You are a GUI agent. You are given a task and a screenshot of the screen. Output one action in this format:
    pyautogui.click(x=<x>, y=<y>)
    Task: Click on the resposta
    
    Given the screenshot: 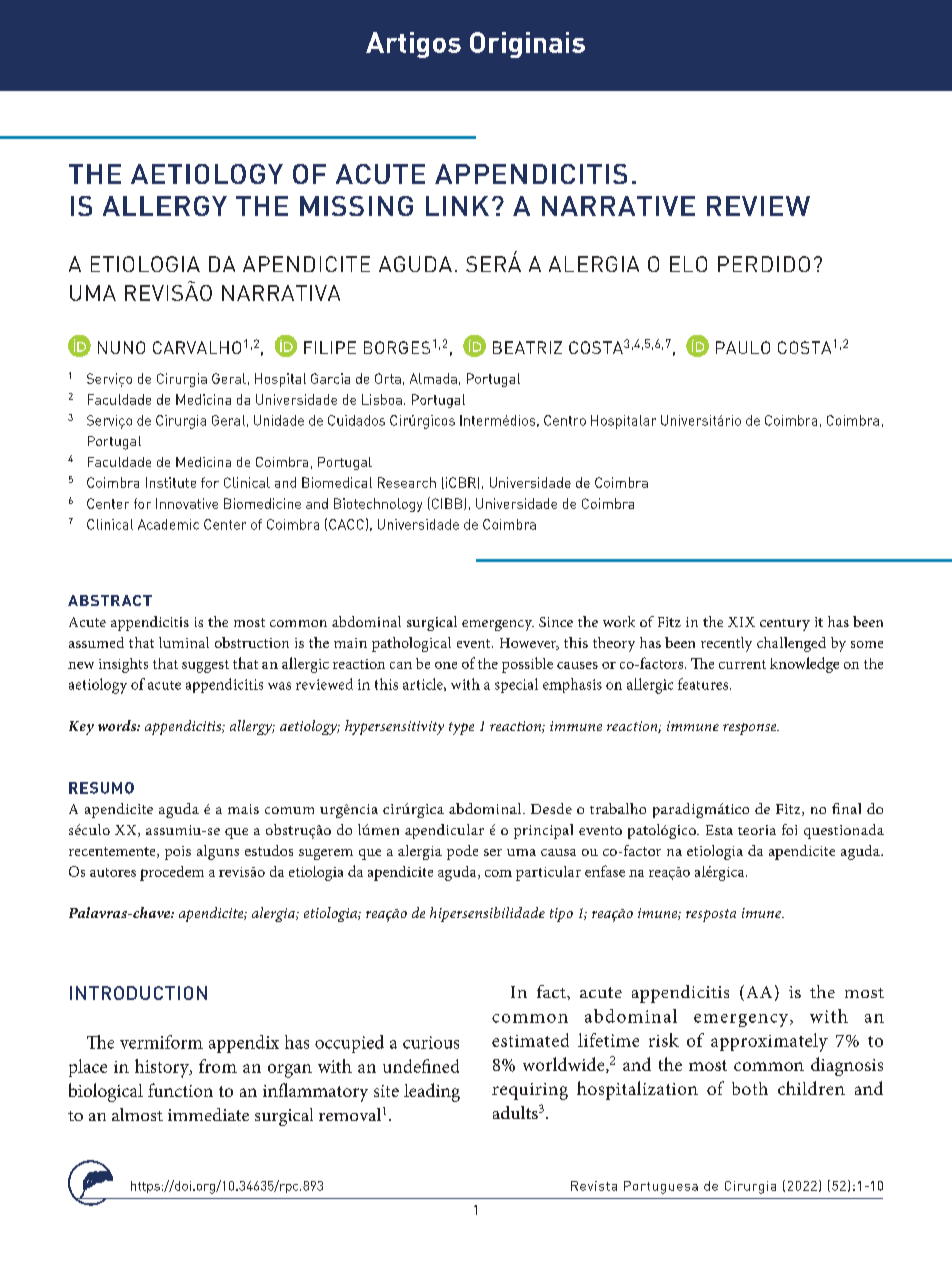 What is the action you would take?
    pyautogui.click(x=711, y=915)
